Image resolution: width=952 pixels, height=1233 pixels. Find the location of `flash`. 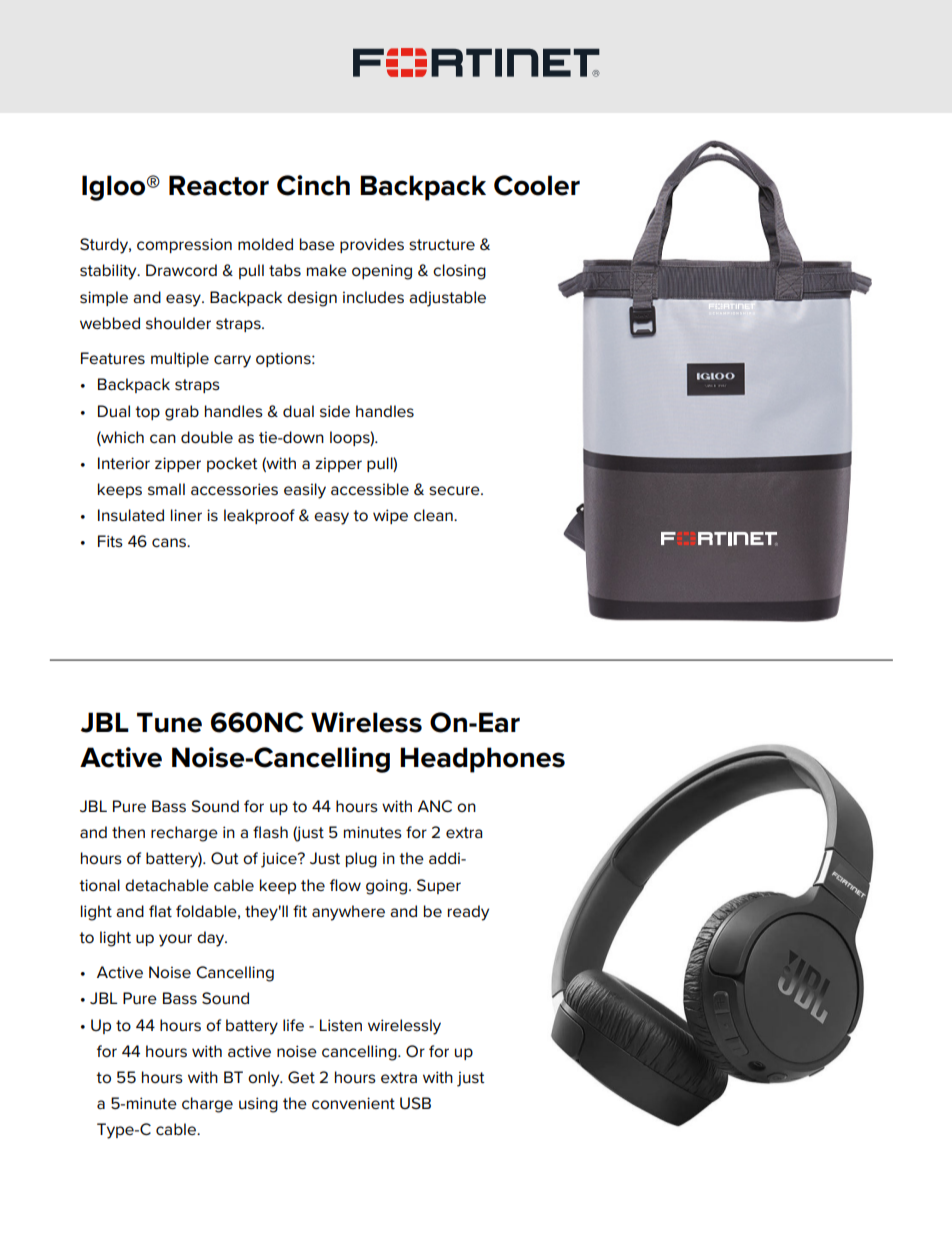

flash is located at coordinates (270, 832).
